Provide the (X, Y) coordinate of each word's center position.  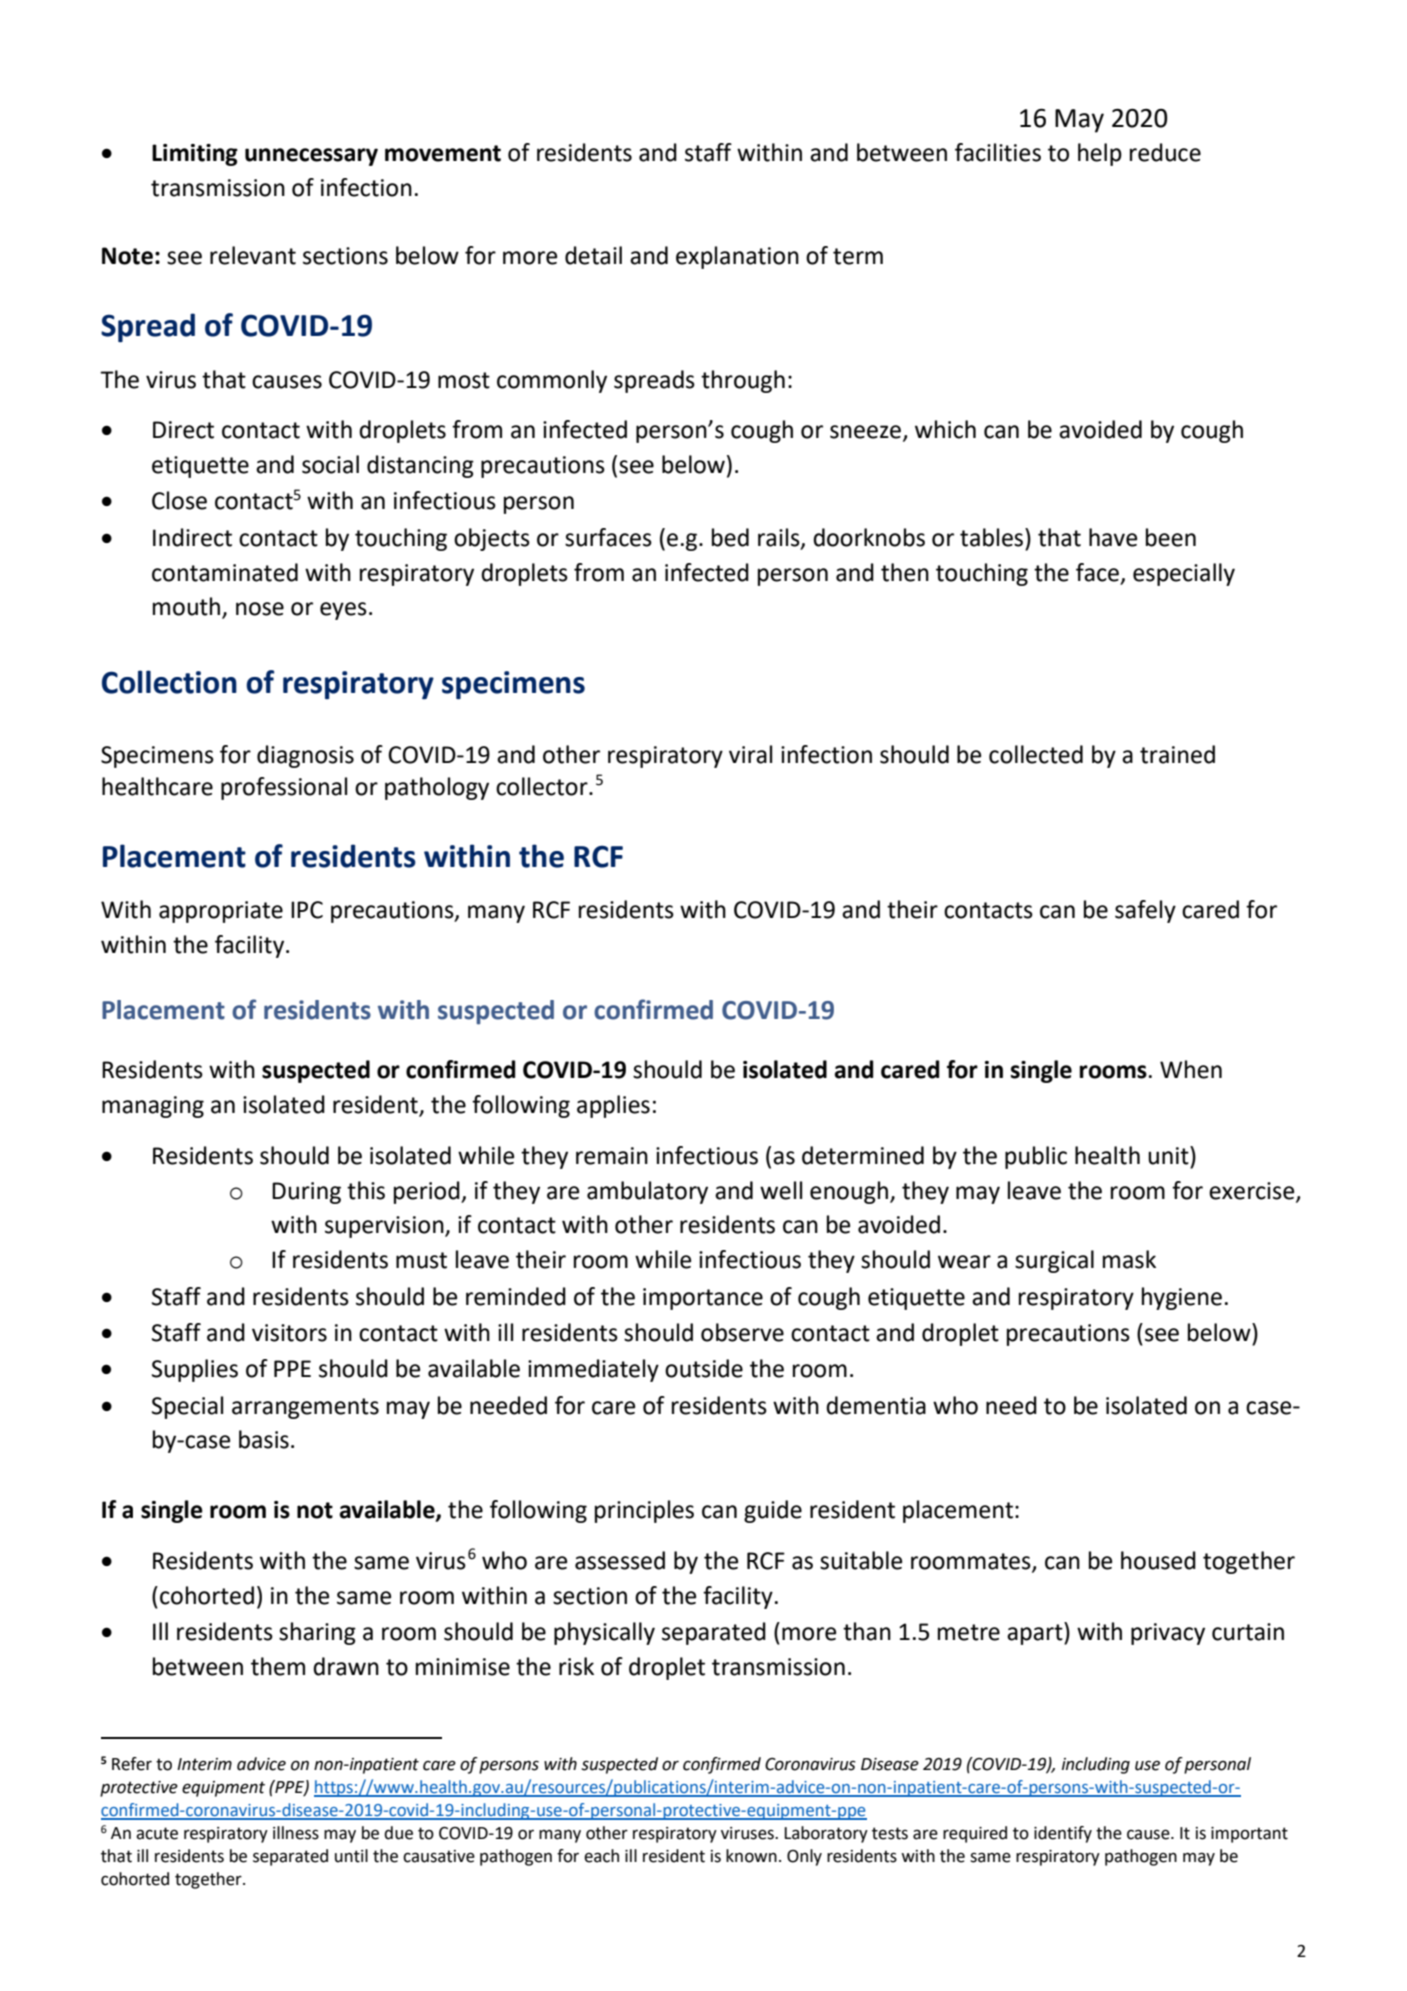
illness (296, 1833)
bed (730, 537)
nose (260, 609)
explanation (737, 257)
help (1100, 154)
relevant (253, 255)
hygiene (1182, 1298)
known (751, 1856)
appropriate (221, 912)
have (1113, 537)
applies (613, 1106)
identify (1063, 1834)
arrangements (305, 1408)
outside (704, 1368)
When (1191, 1069)
